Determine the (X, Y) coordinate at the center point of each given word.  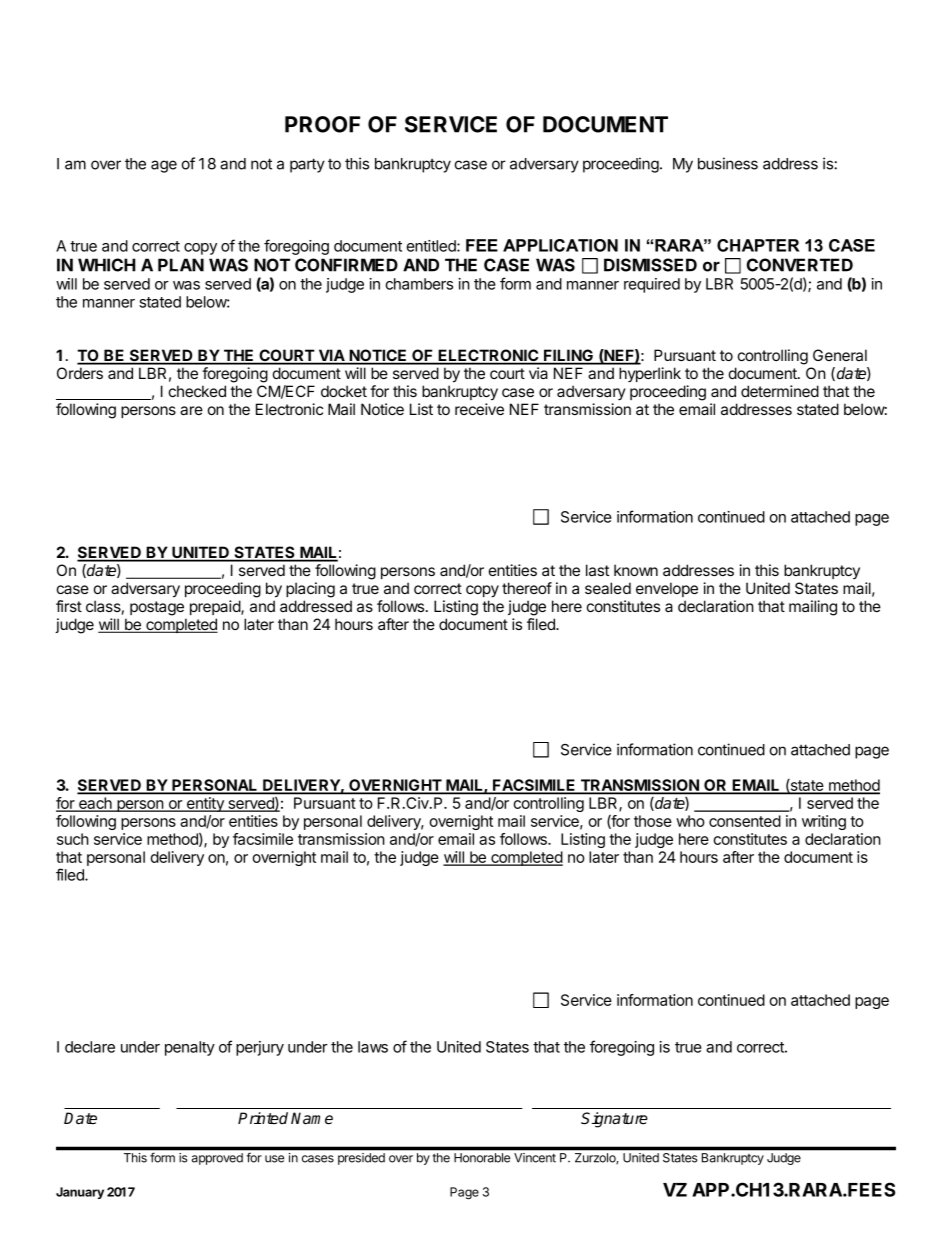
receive (479, 409)
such (73, 839)
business (728, 163)
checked (197, 391)
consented (745, 821)
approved (217, 1159)
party (307, 165)
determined (780, 391)
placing (310, 590)
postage (157, 608)
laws (373, 1047)
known (636, 570)
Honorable (482, 1158)
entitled (432, 246)
